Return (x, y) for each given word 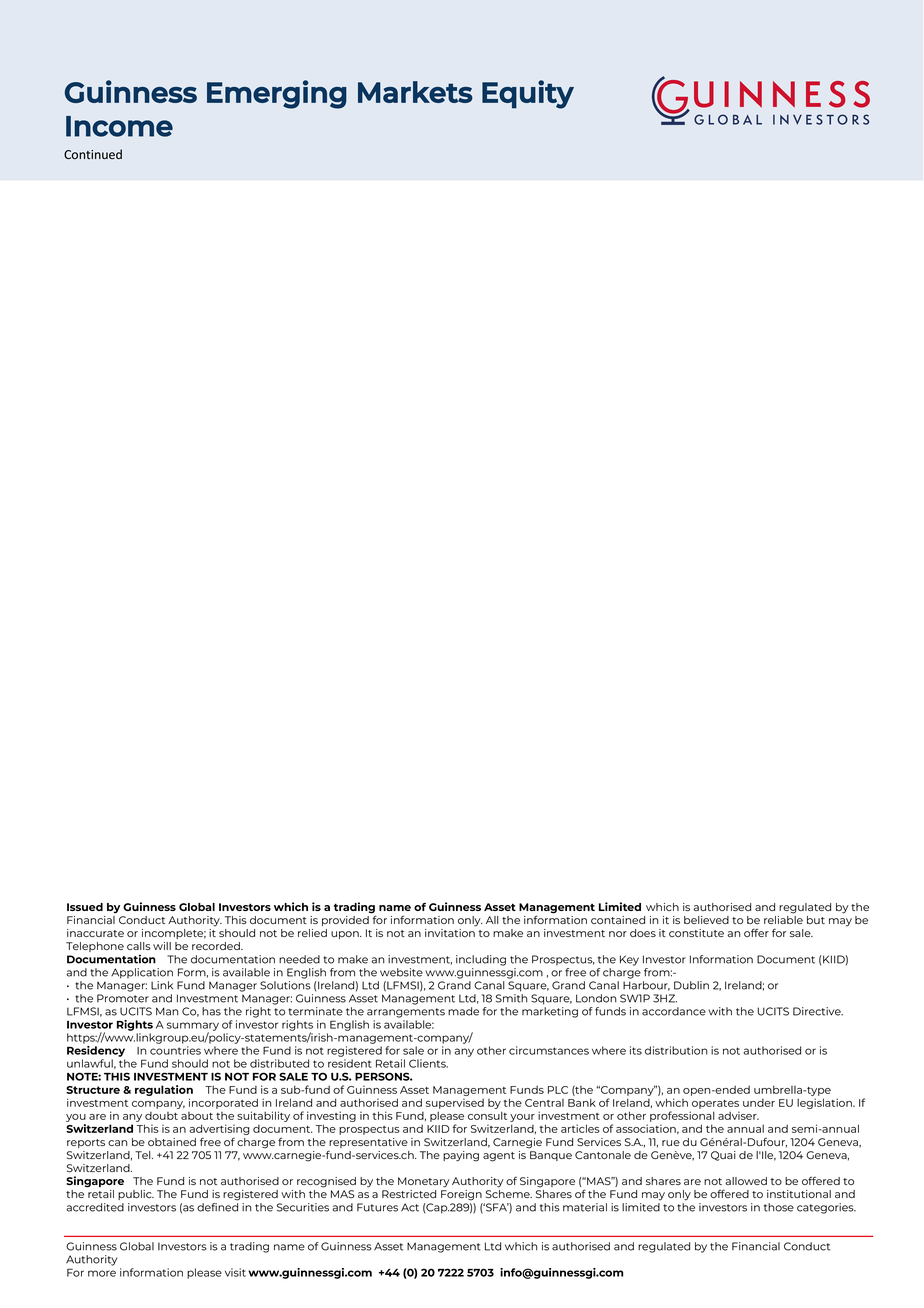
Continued (93, 154)
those (779, 1207)
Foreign (461, 1195)
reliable (783, 918)
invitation (450, 933)
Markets (415, 92)
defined (217, 1207)
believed (706, 920)
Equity (528, 94)
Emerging (277, 94)
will (162, 946)
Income (119, 126)
